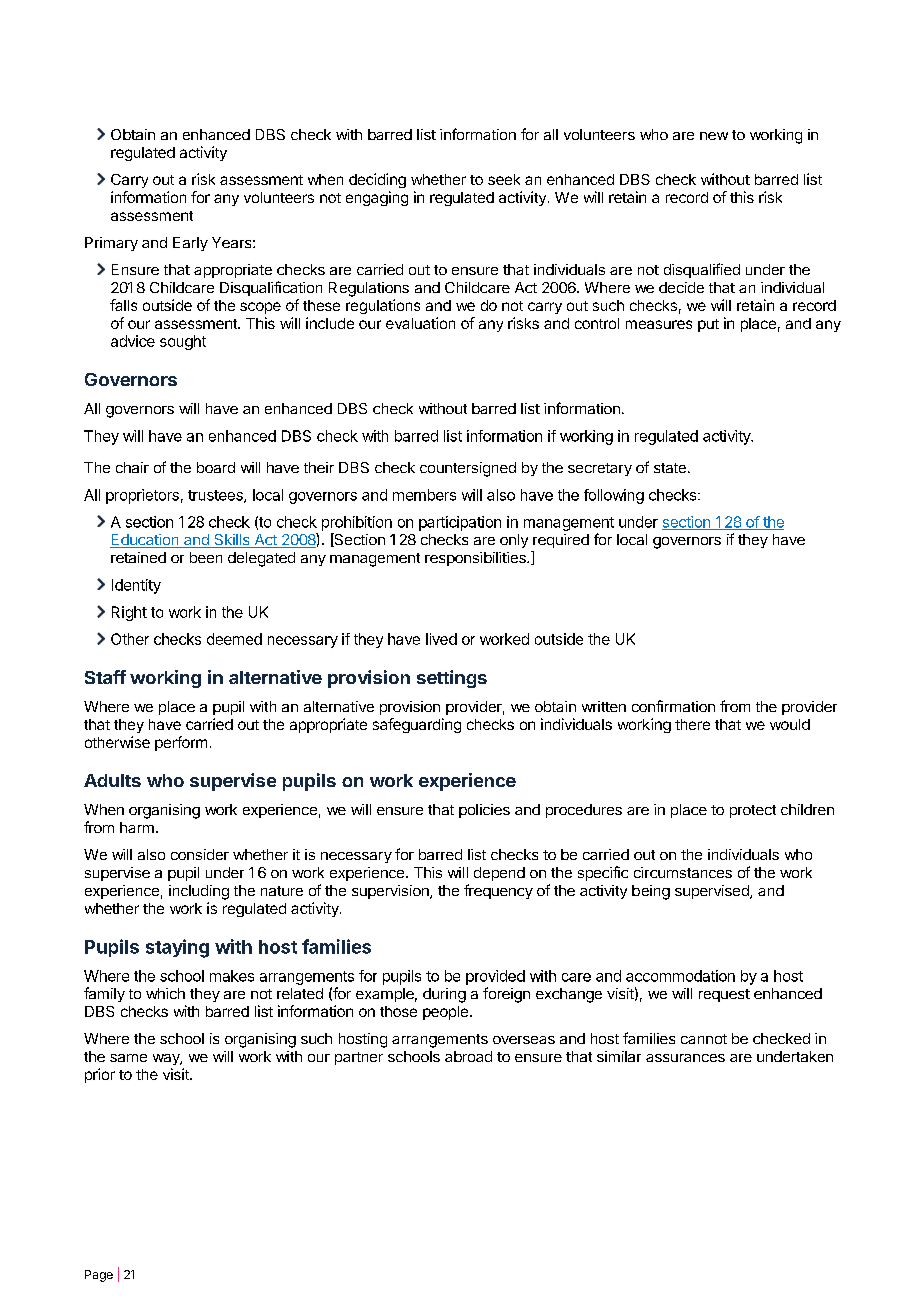 Image resolution: width=924 pixels, height=1309 pixels. What do you see at coordinates (685, 1058) in the screenshot?
I see `assurances` at bounding box center [685, 1058].
